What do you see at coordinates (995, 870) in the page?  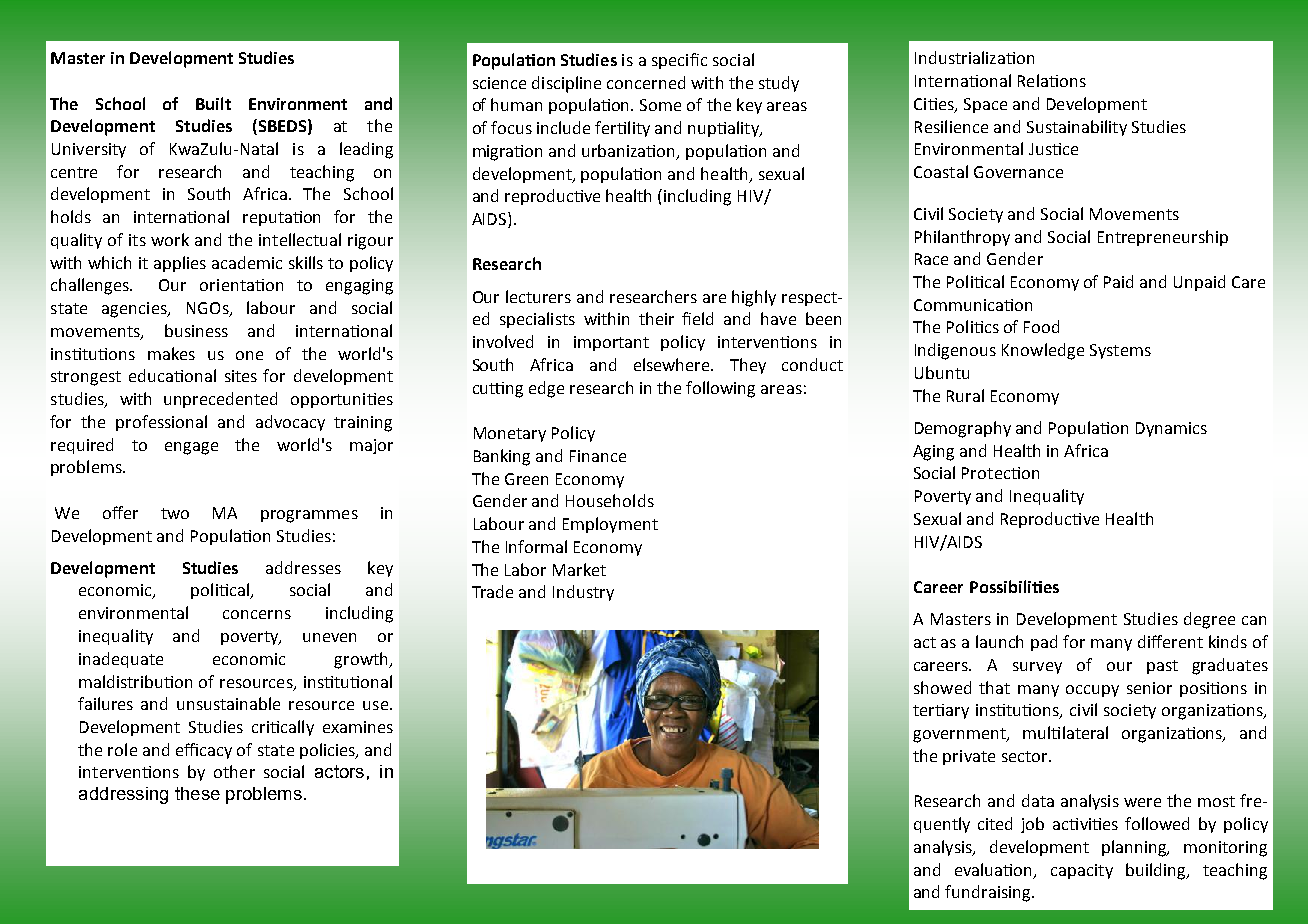 I see `evaluation` at bounding box center [995, 870].
